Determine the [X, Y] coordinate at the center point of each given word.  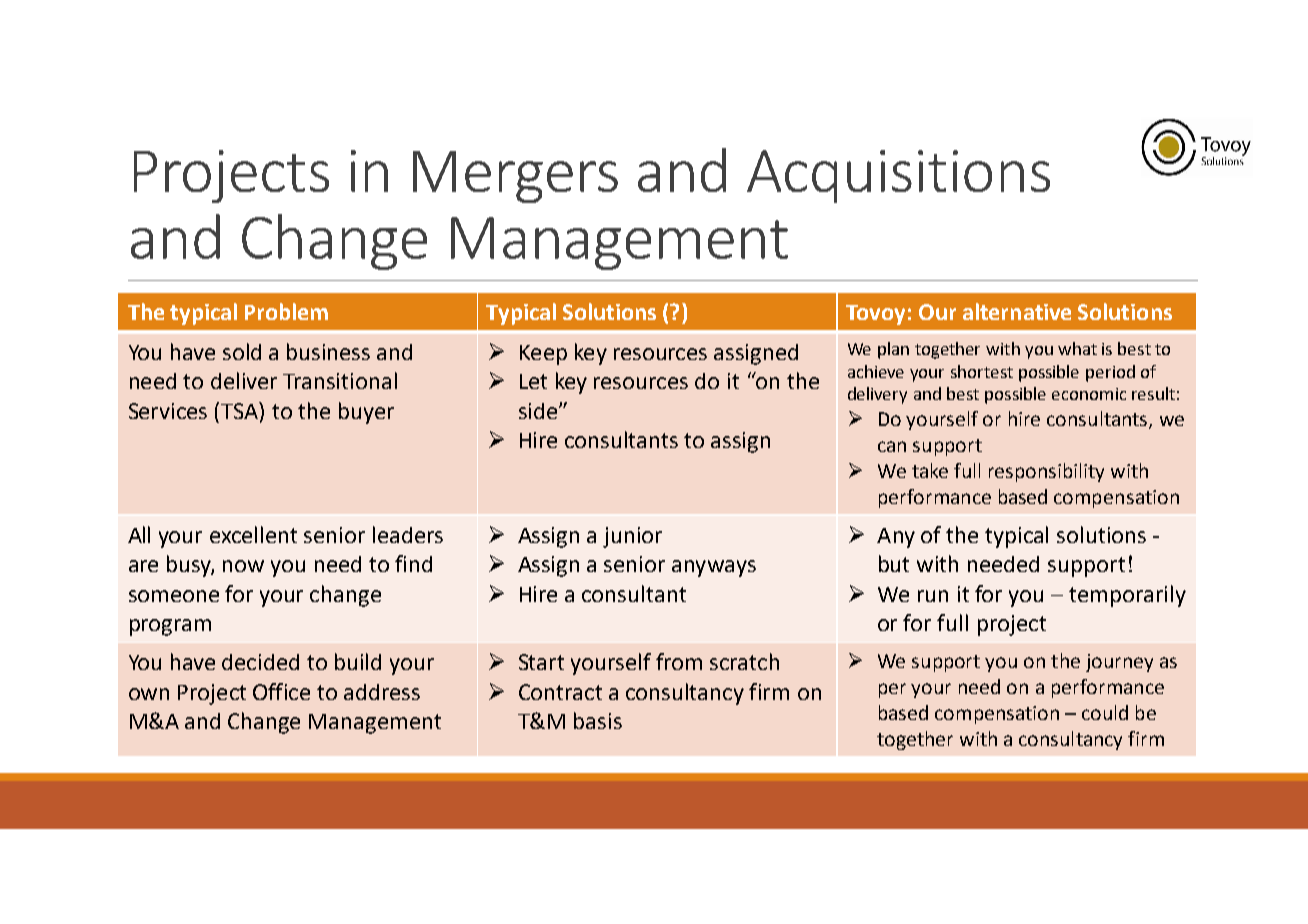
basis [598, 720]
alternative [1017, 311]
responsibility [1046, 472]
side [538, 411]
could [1105, 712]
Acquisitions [898, 176]
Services [168, 411]
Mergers [515, 177]
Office [281, 691]
